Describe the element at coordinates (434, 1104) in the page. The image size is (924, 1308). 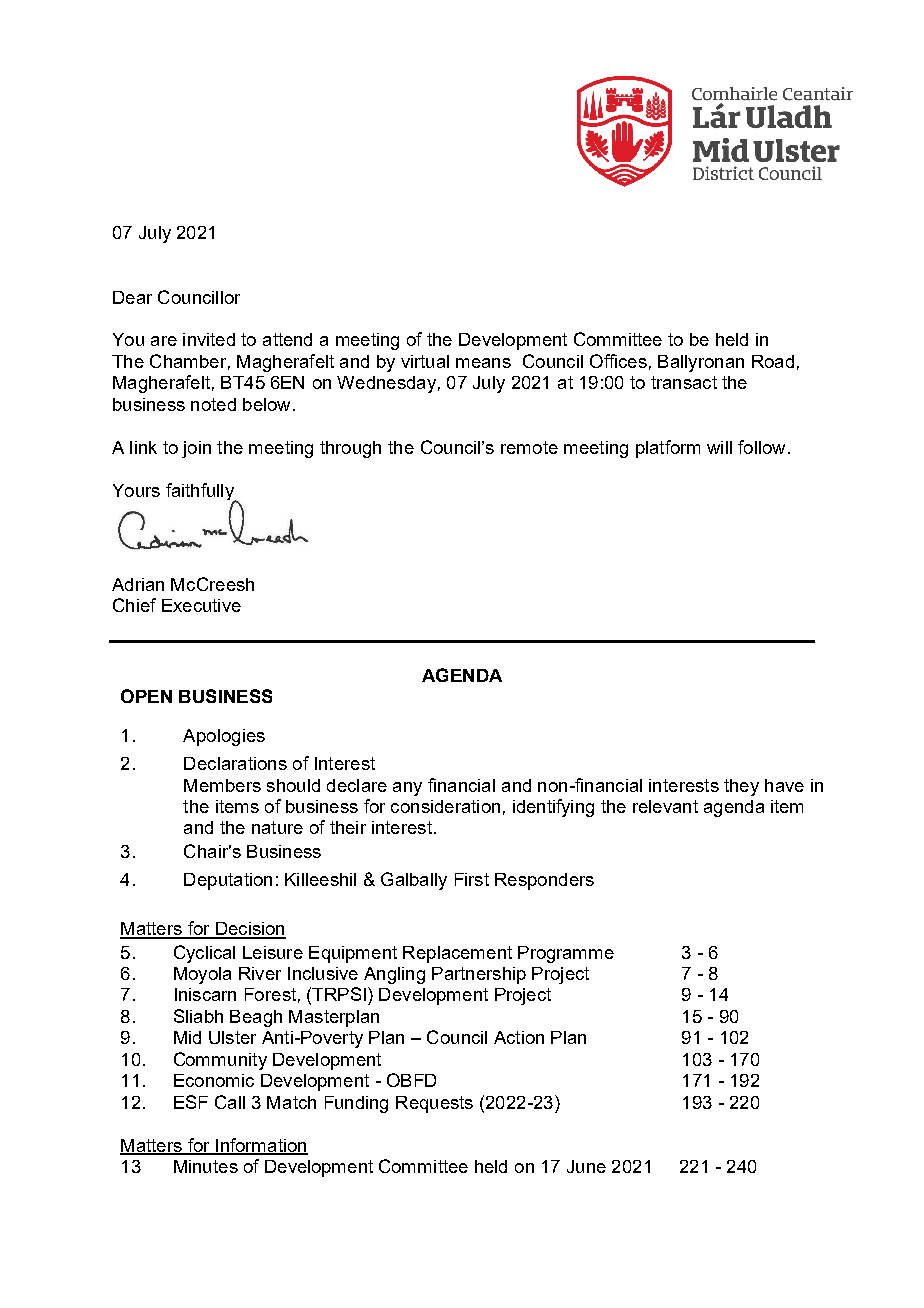
I see `Requests` at that location.
